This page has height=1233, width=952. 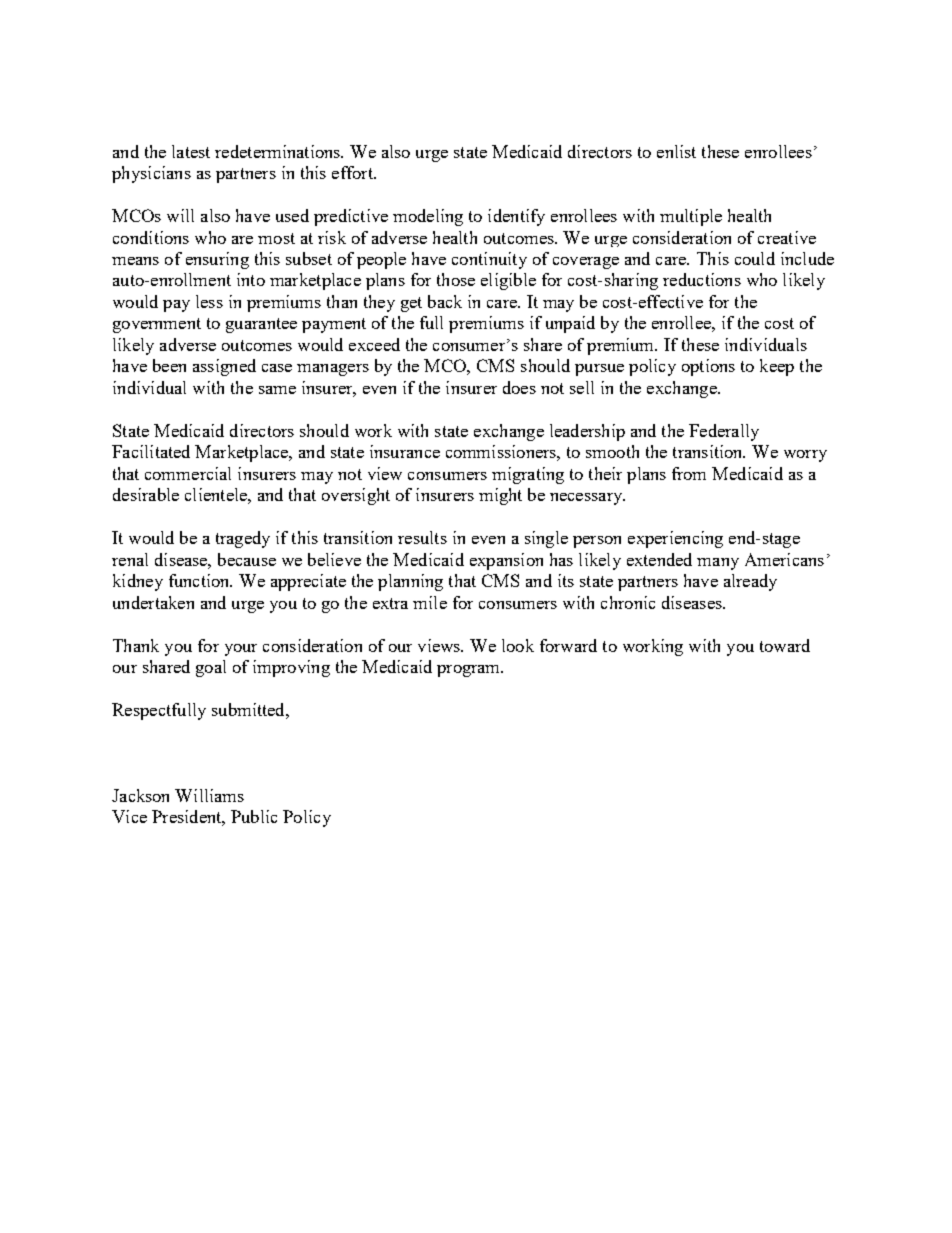 I want to click on guarantee, so click(x=261, y=325).
